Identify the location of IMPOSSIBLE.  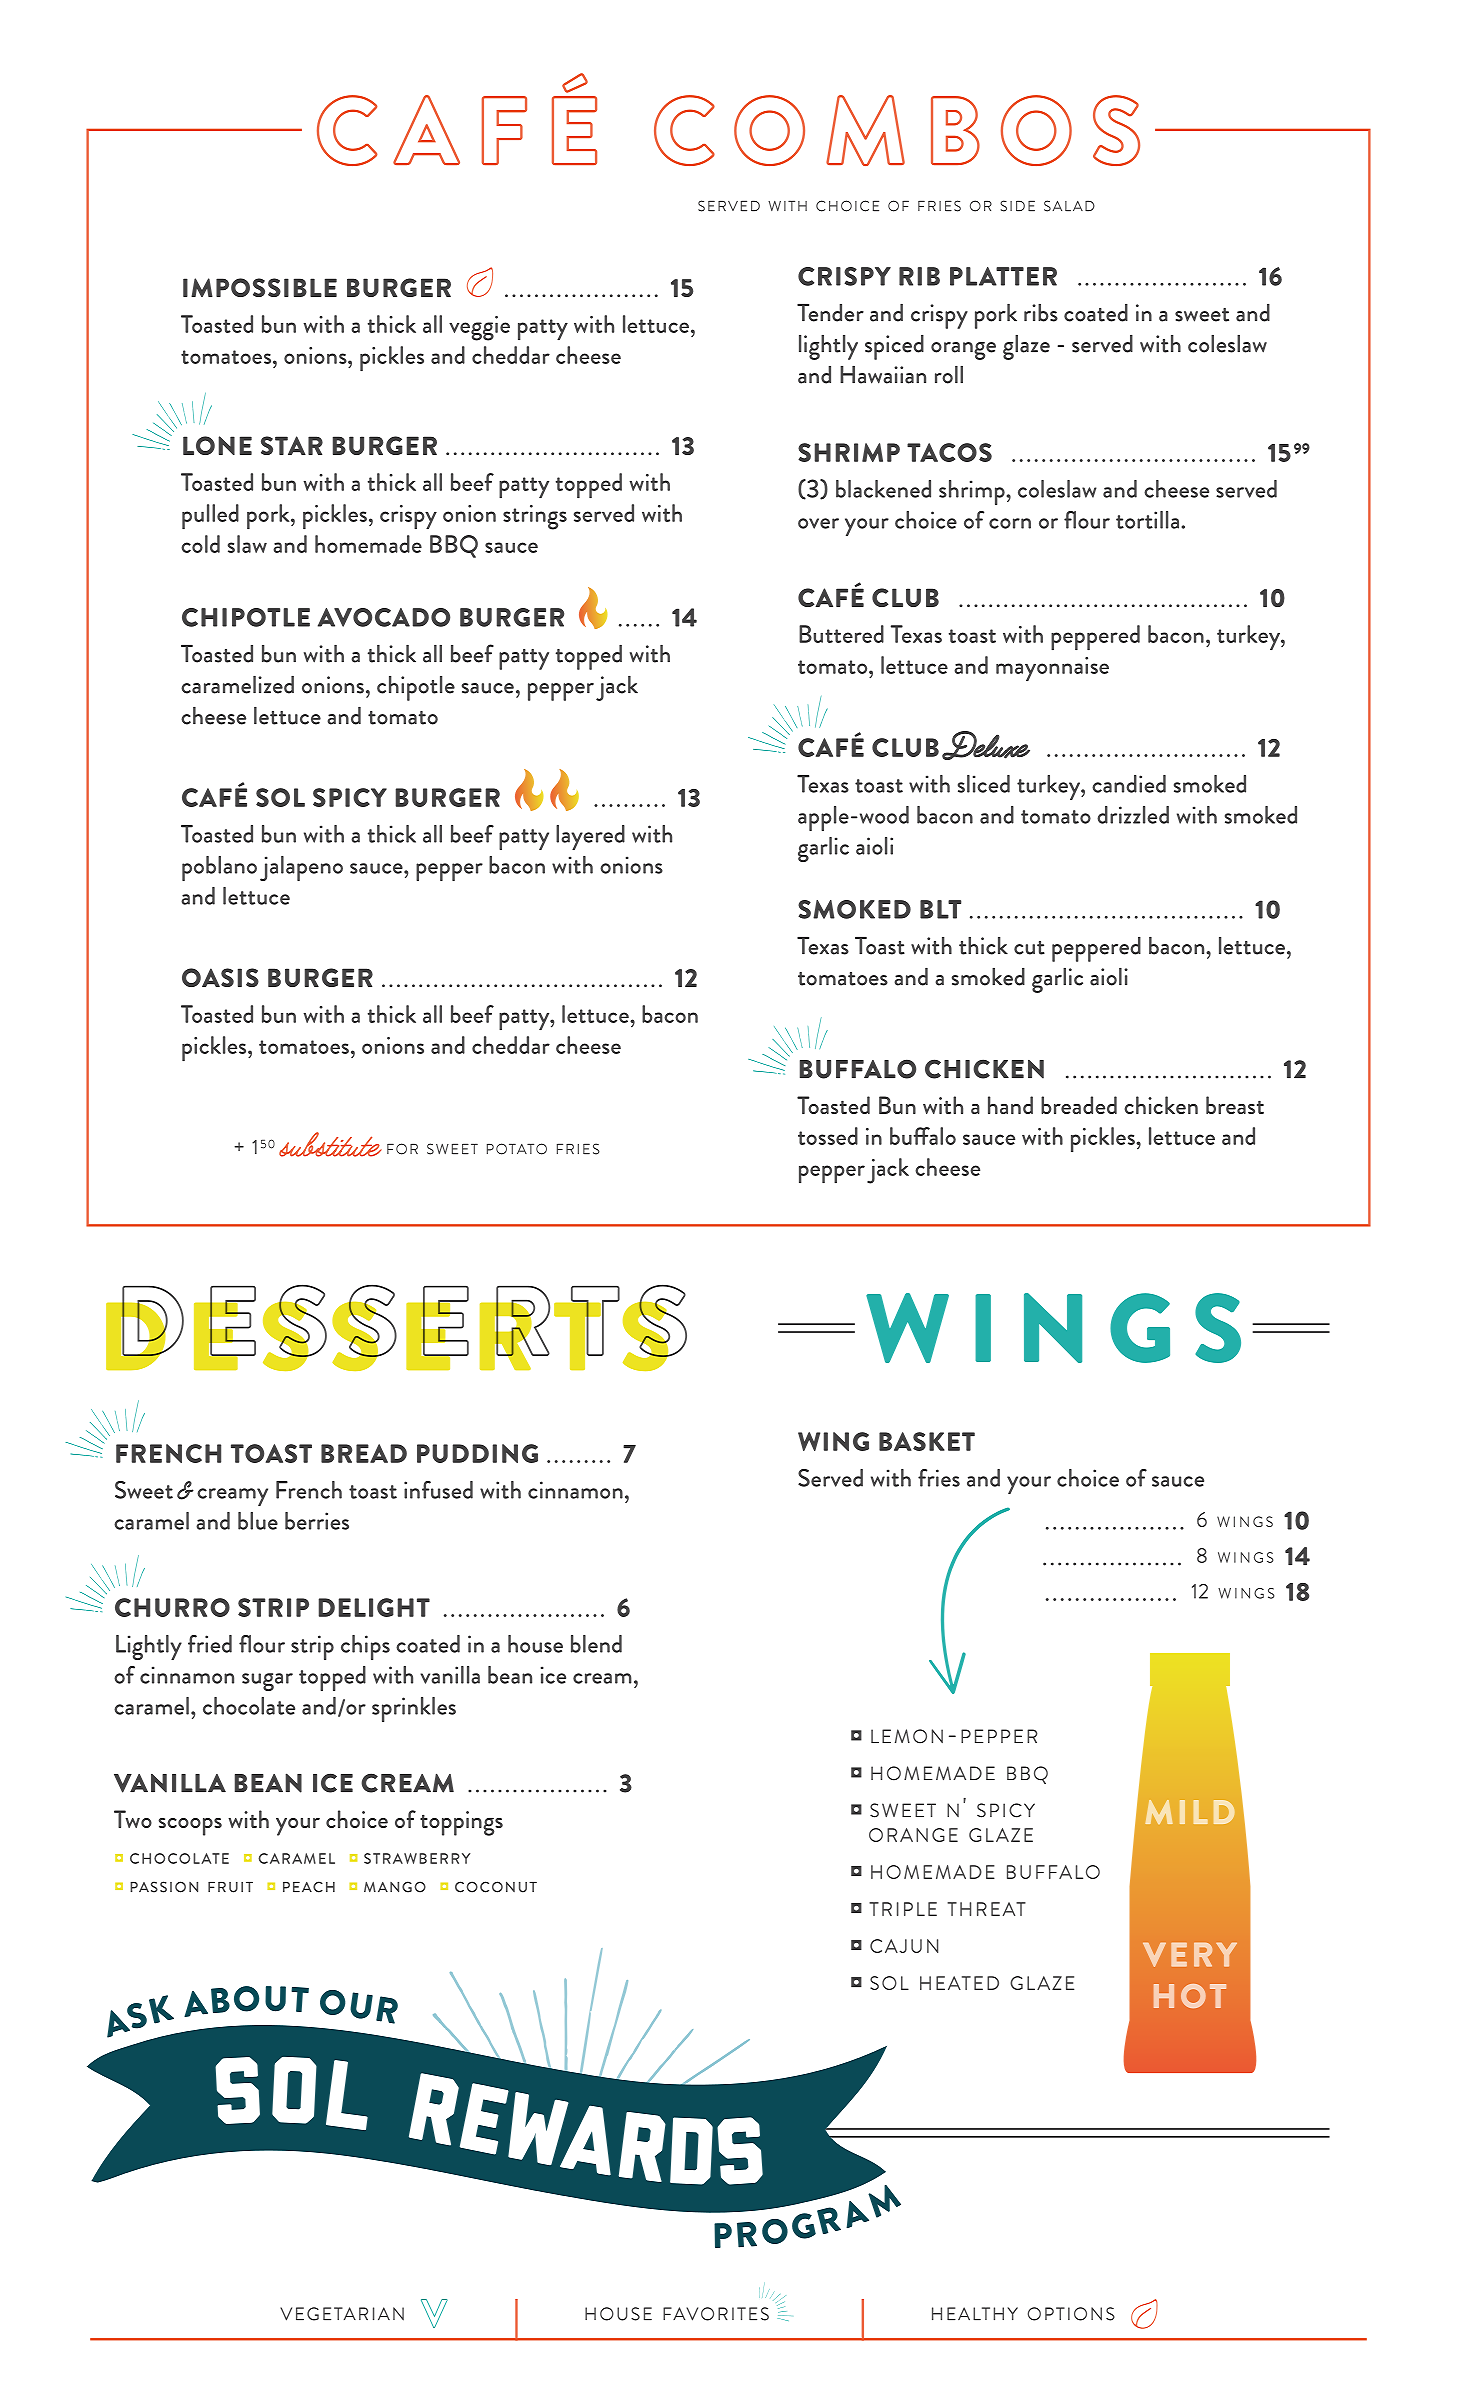
(260, 287).
